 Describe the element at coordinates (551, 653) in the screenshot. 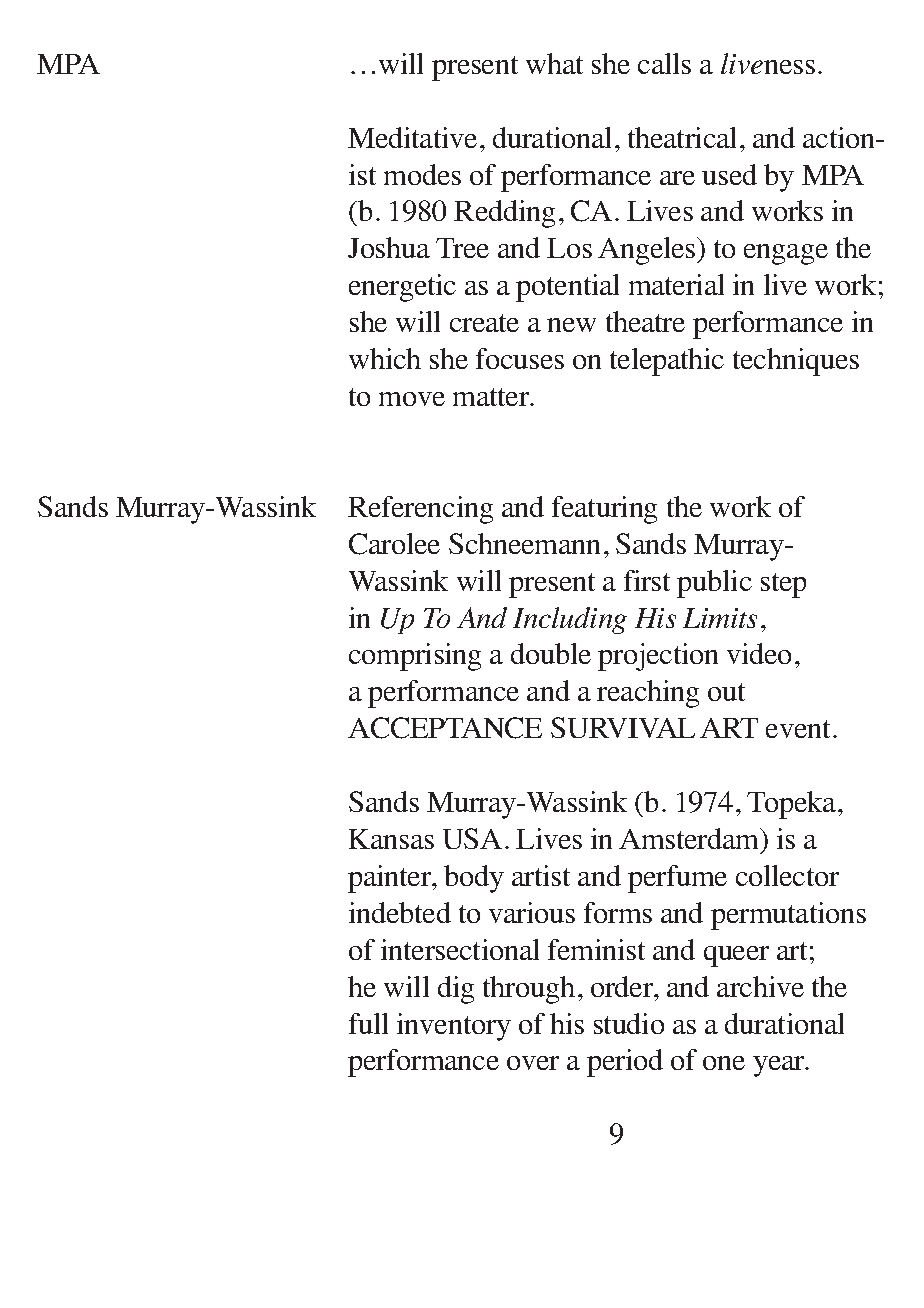

I see `double` at that location.
